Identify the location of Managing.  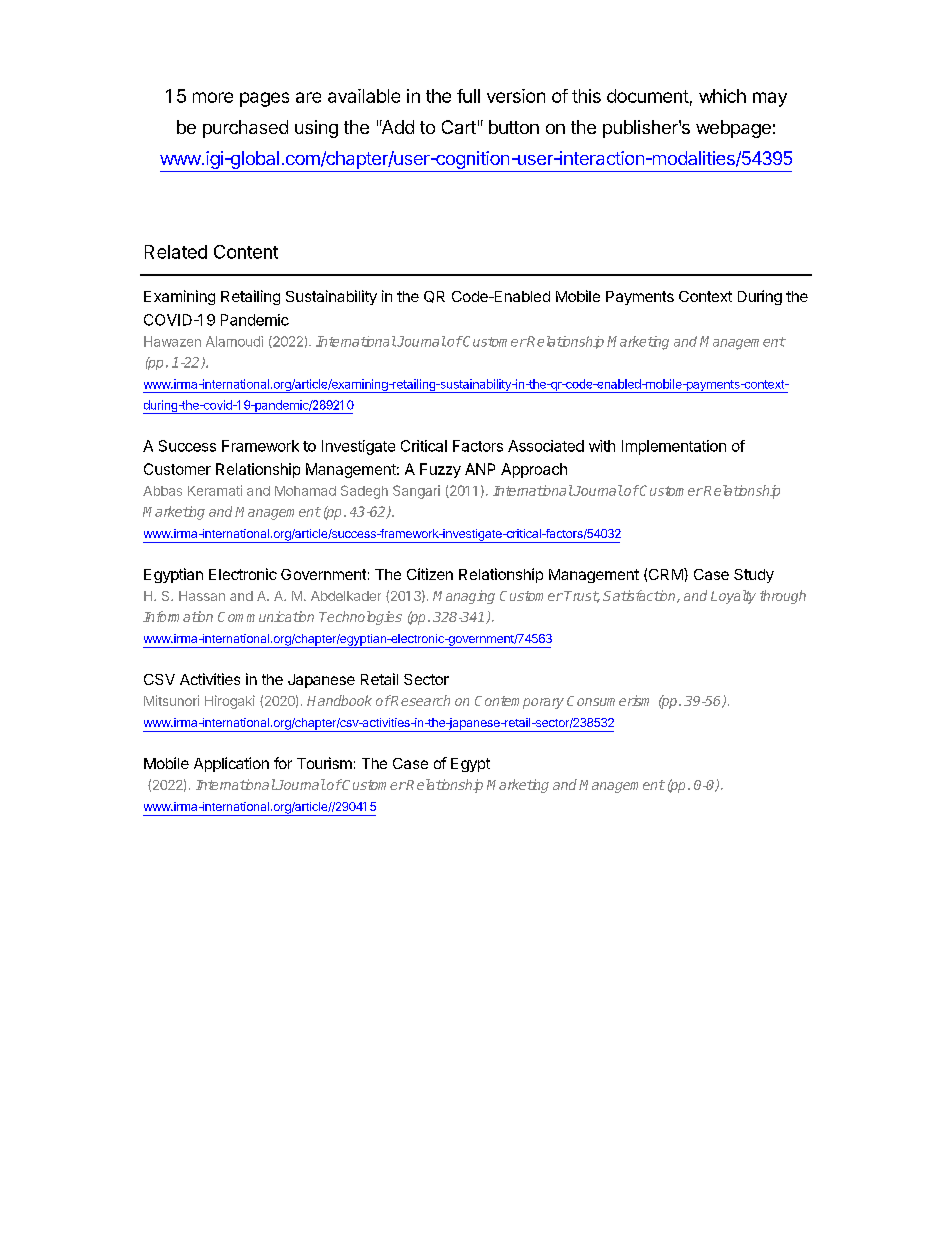
(464, 597).
